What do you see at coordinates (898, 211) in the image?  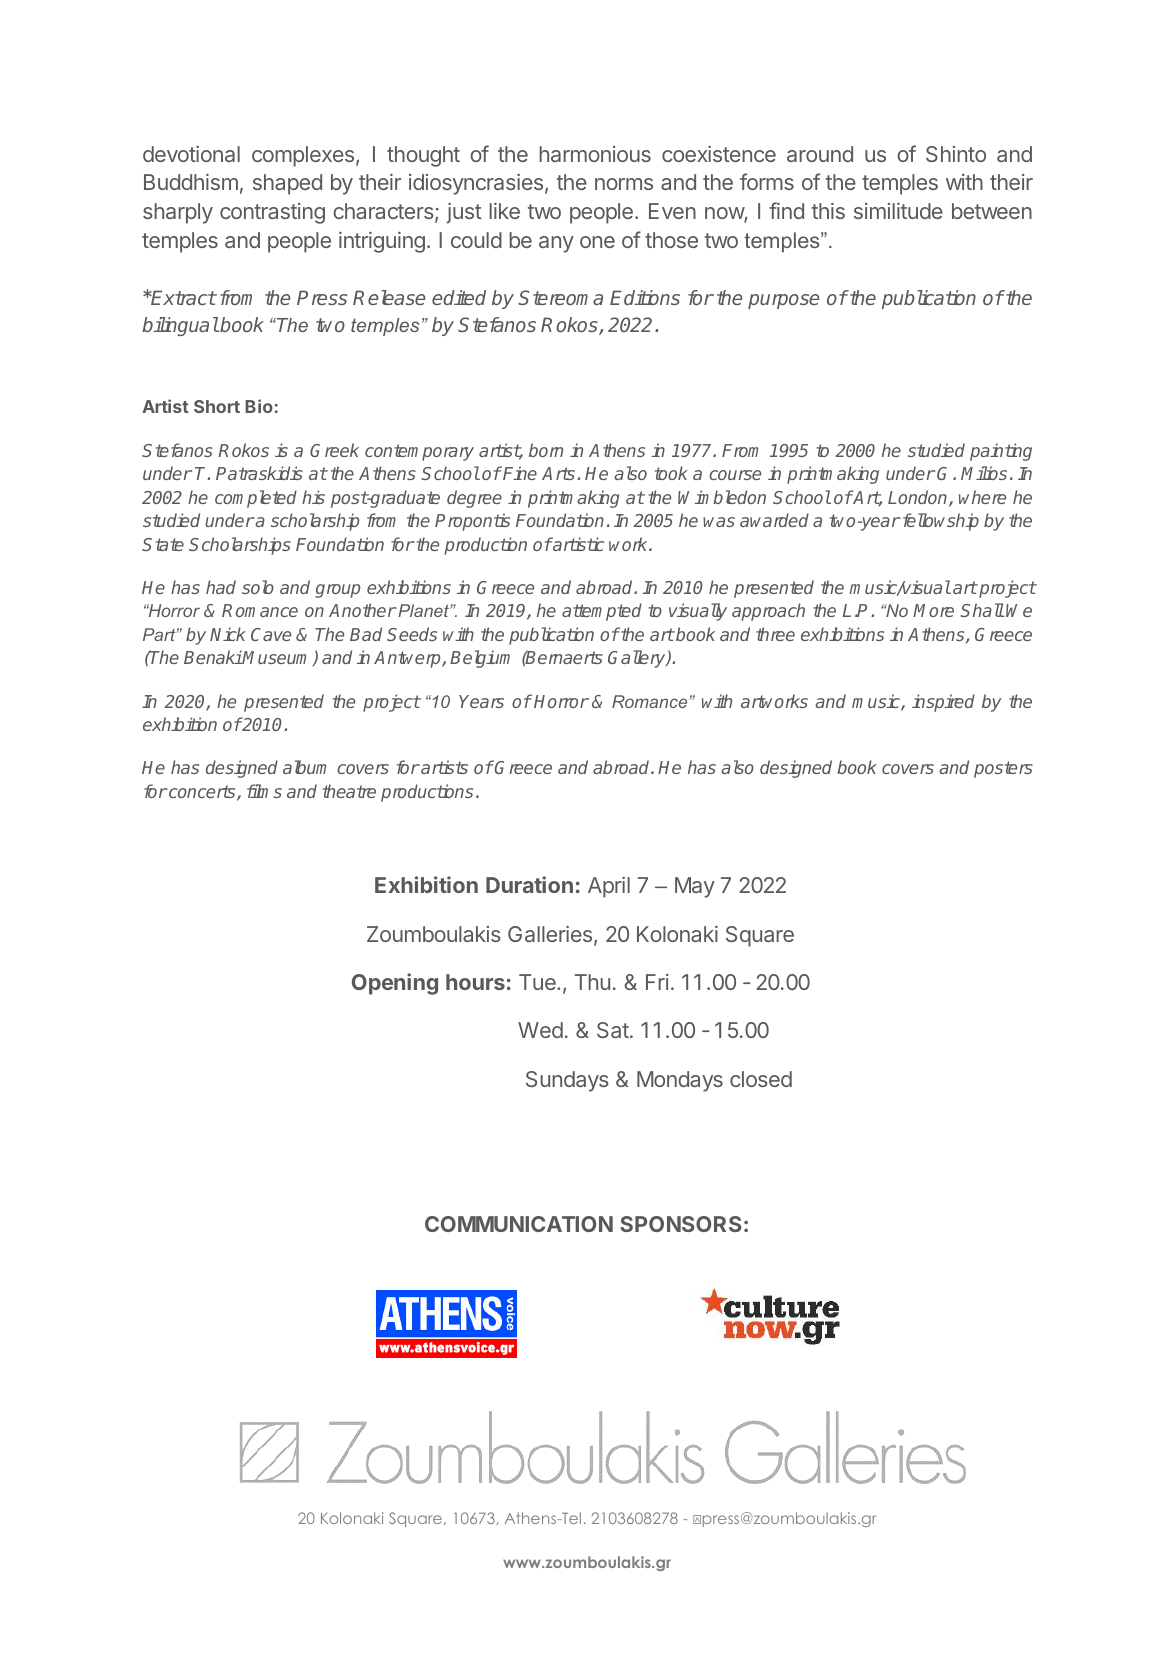 I see `similitude` at bounding box center [898, 211].
